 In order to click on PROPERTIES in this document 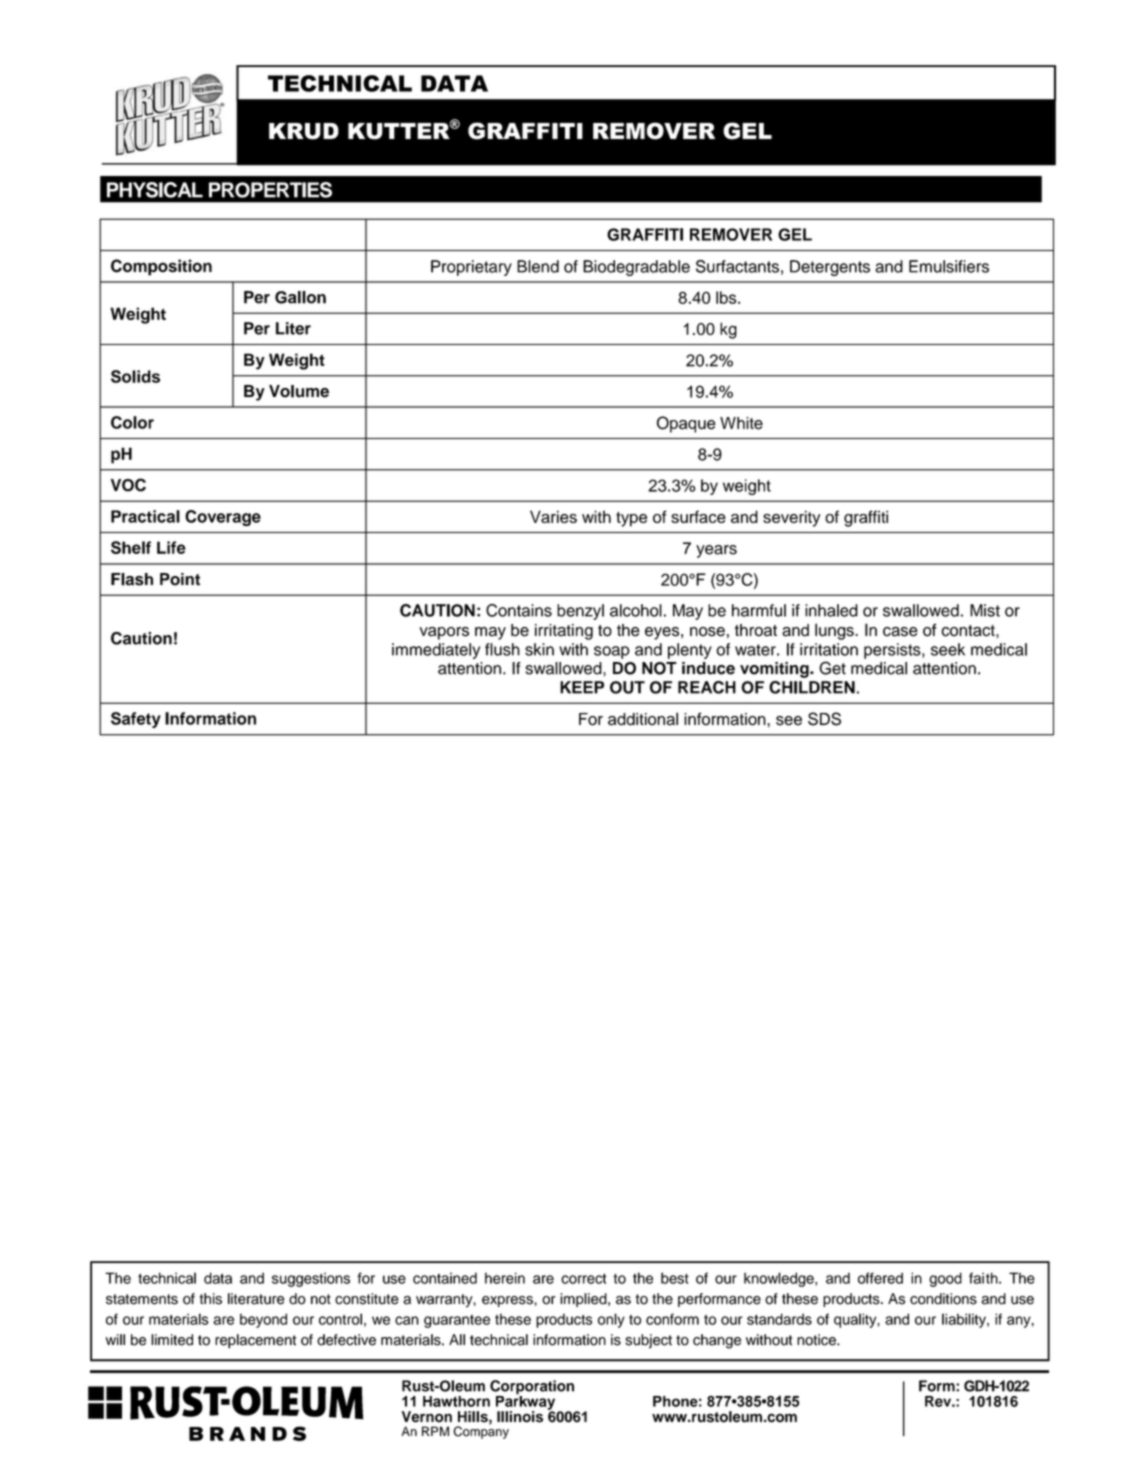, I will do `click(270, 190)`.
